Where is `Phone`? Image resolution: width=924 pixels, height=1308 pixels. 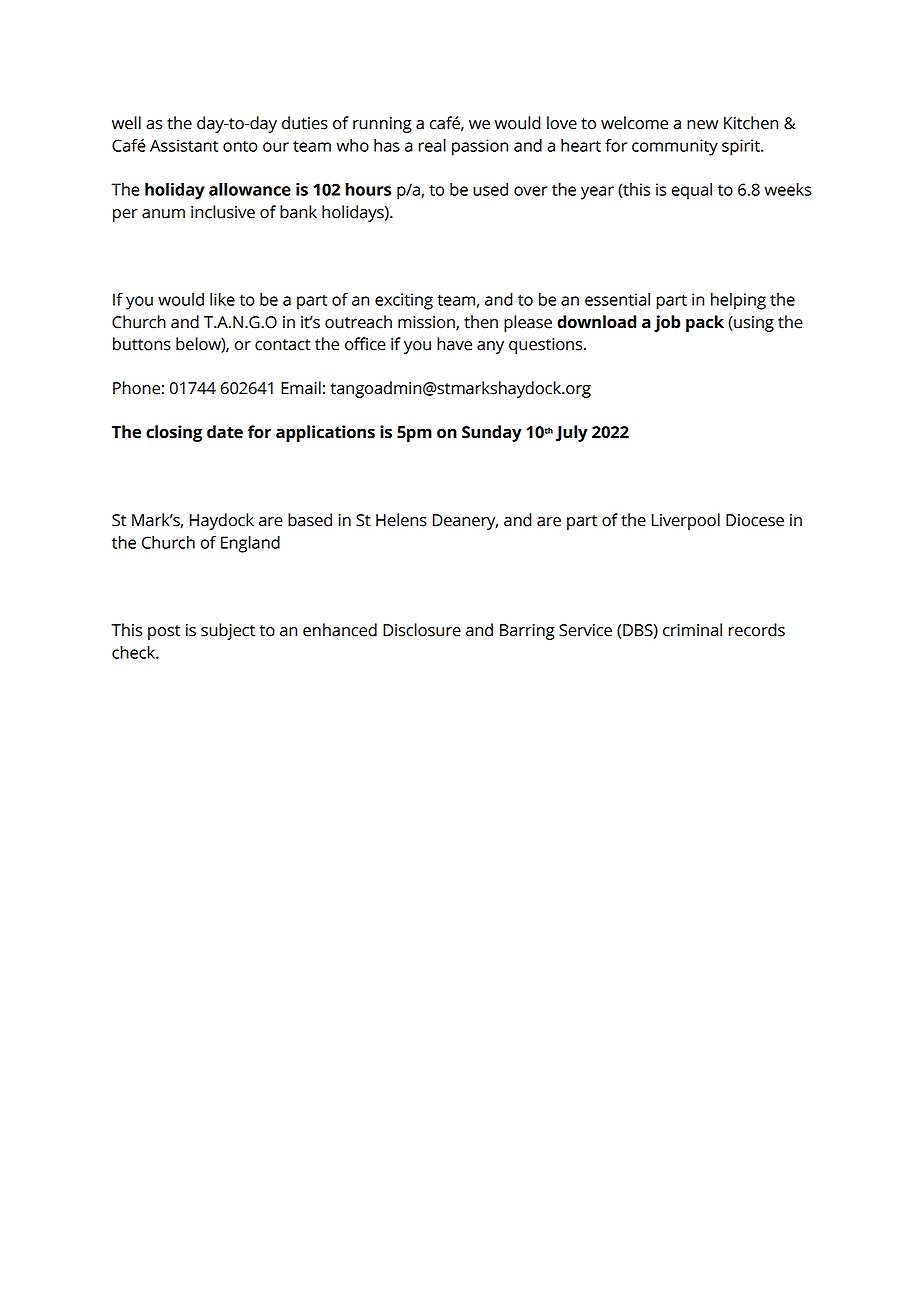 Phone is located at coordinates (136, 388).
